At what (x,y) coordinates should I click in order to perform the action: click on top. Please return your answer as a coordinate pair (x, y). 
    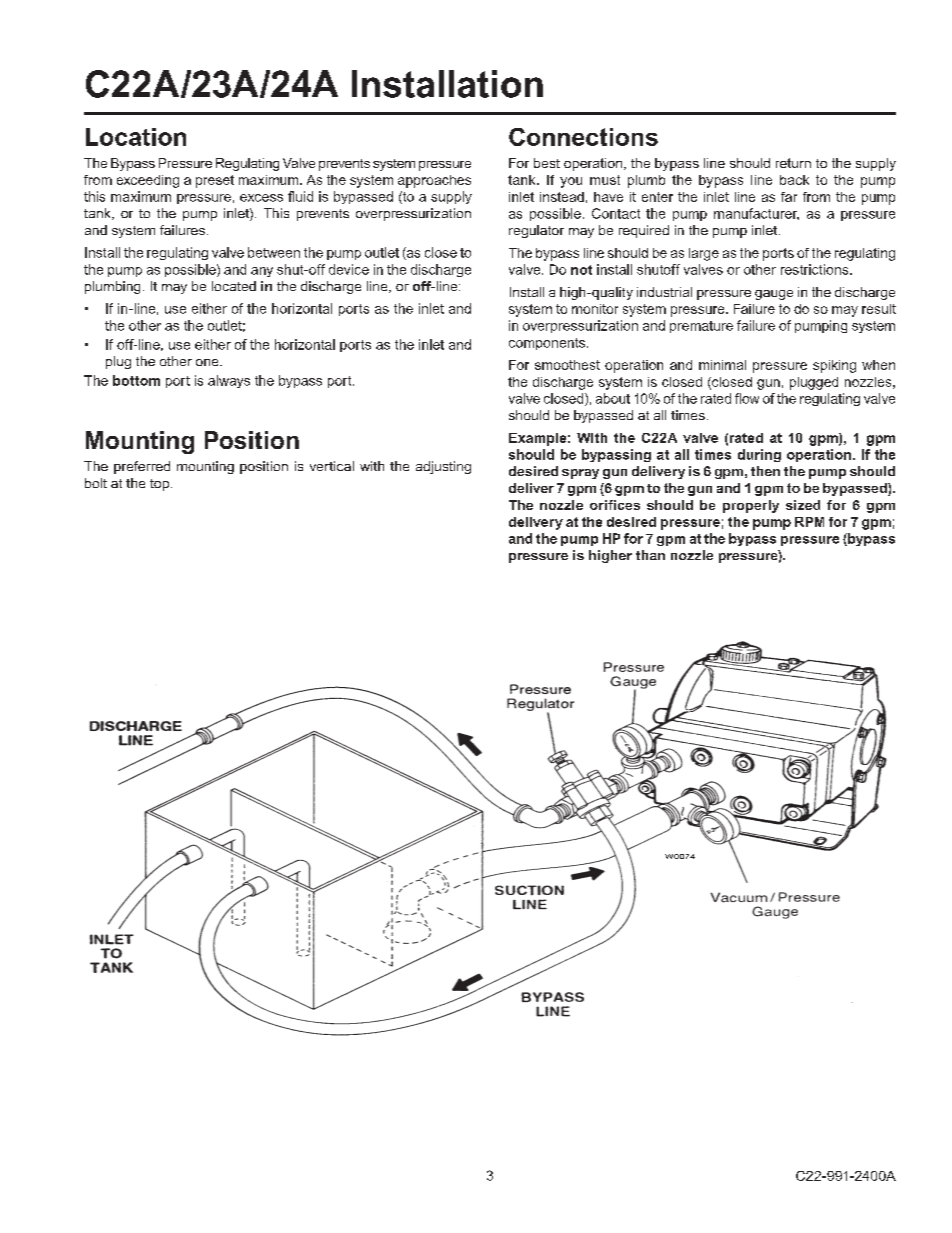
    Looking at the image, I should click on (159, 485).
